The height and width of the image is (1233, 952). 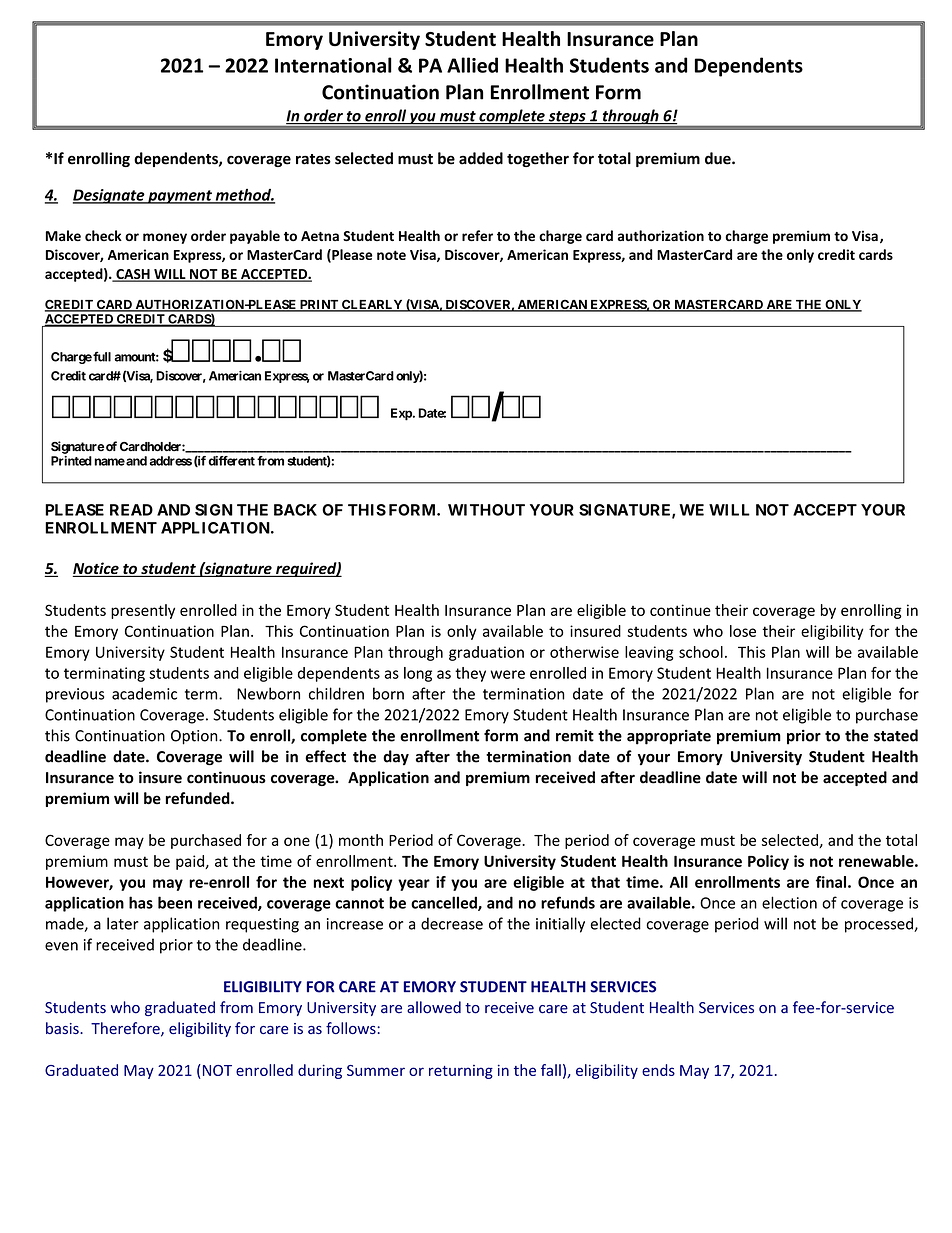 I want to click on basis, so click(x=63, y=1028).
